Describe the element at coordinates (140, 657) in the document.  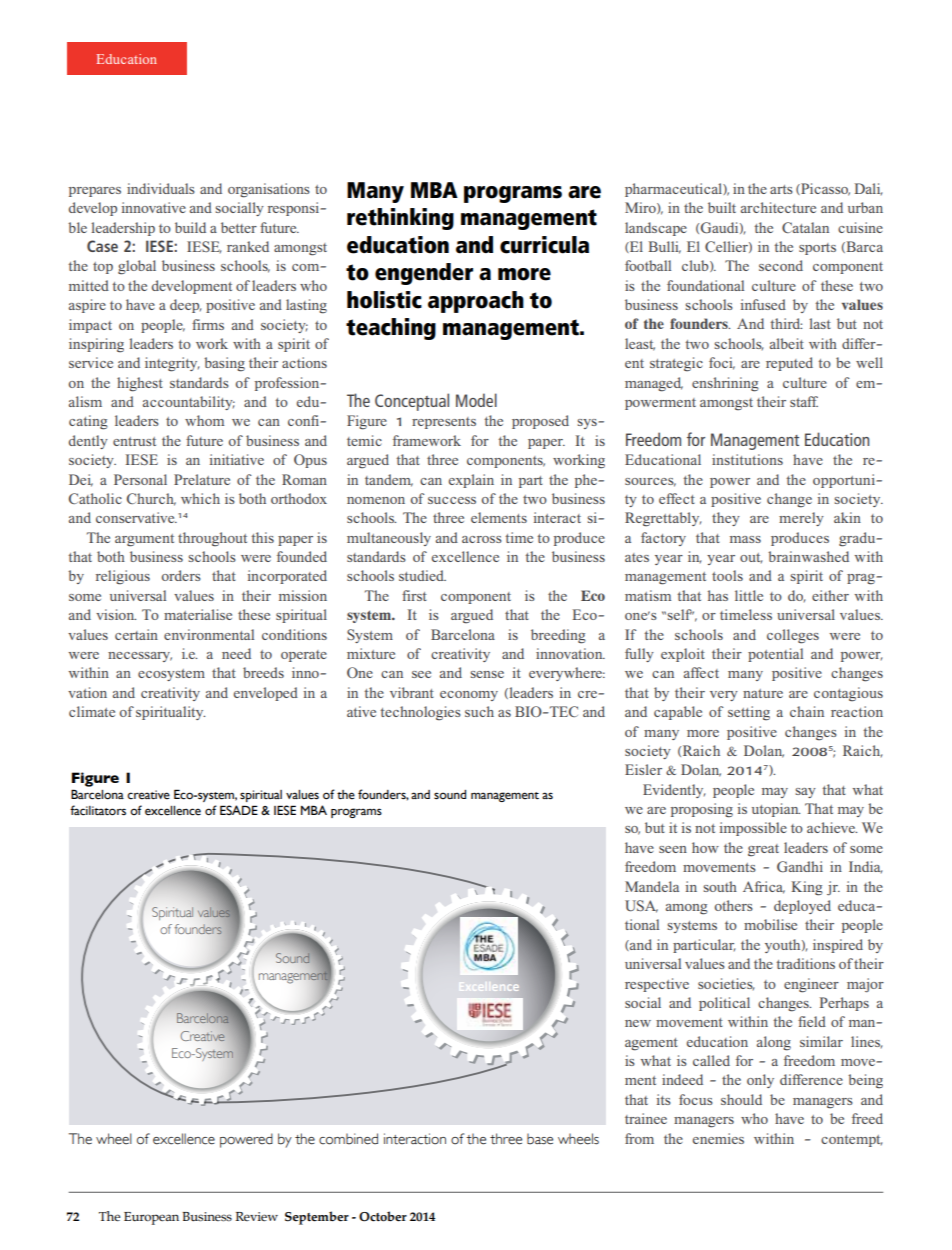
I see `necessary` at that location.
